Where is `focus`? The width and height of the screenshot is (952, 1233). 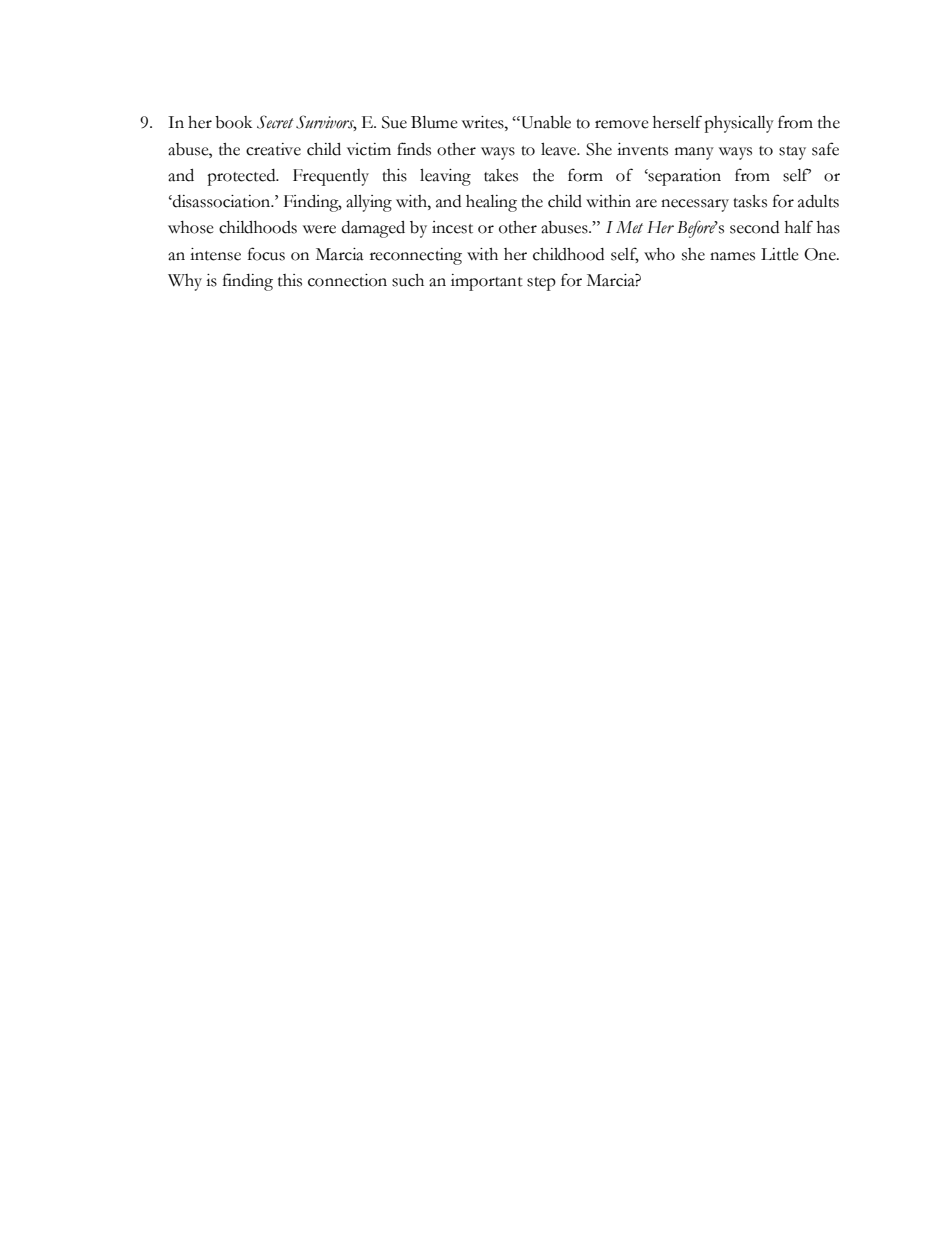 focus is located at coordinates (266, 254).
